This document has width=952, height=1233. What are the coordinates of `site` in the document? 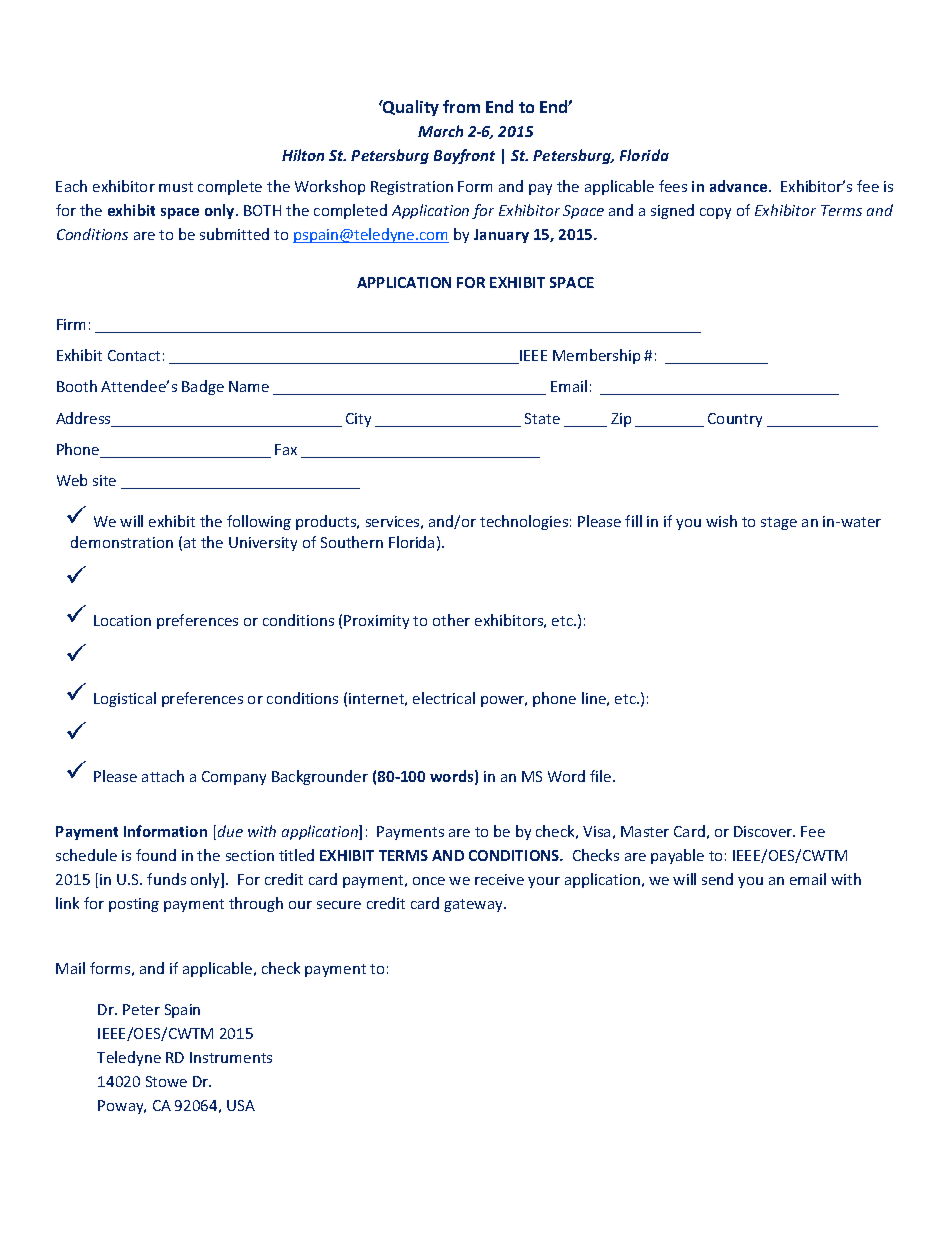 It's located at (104, 480).
